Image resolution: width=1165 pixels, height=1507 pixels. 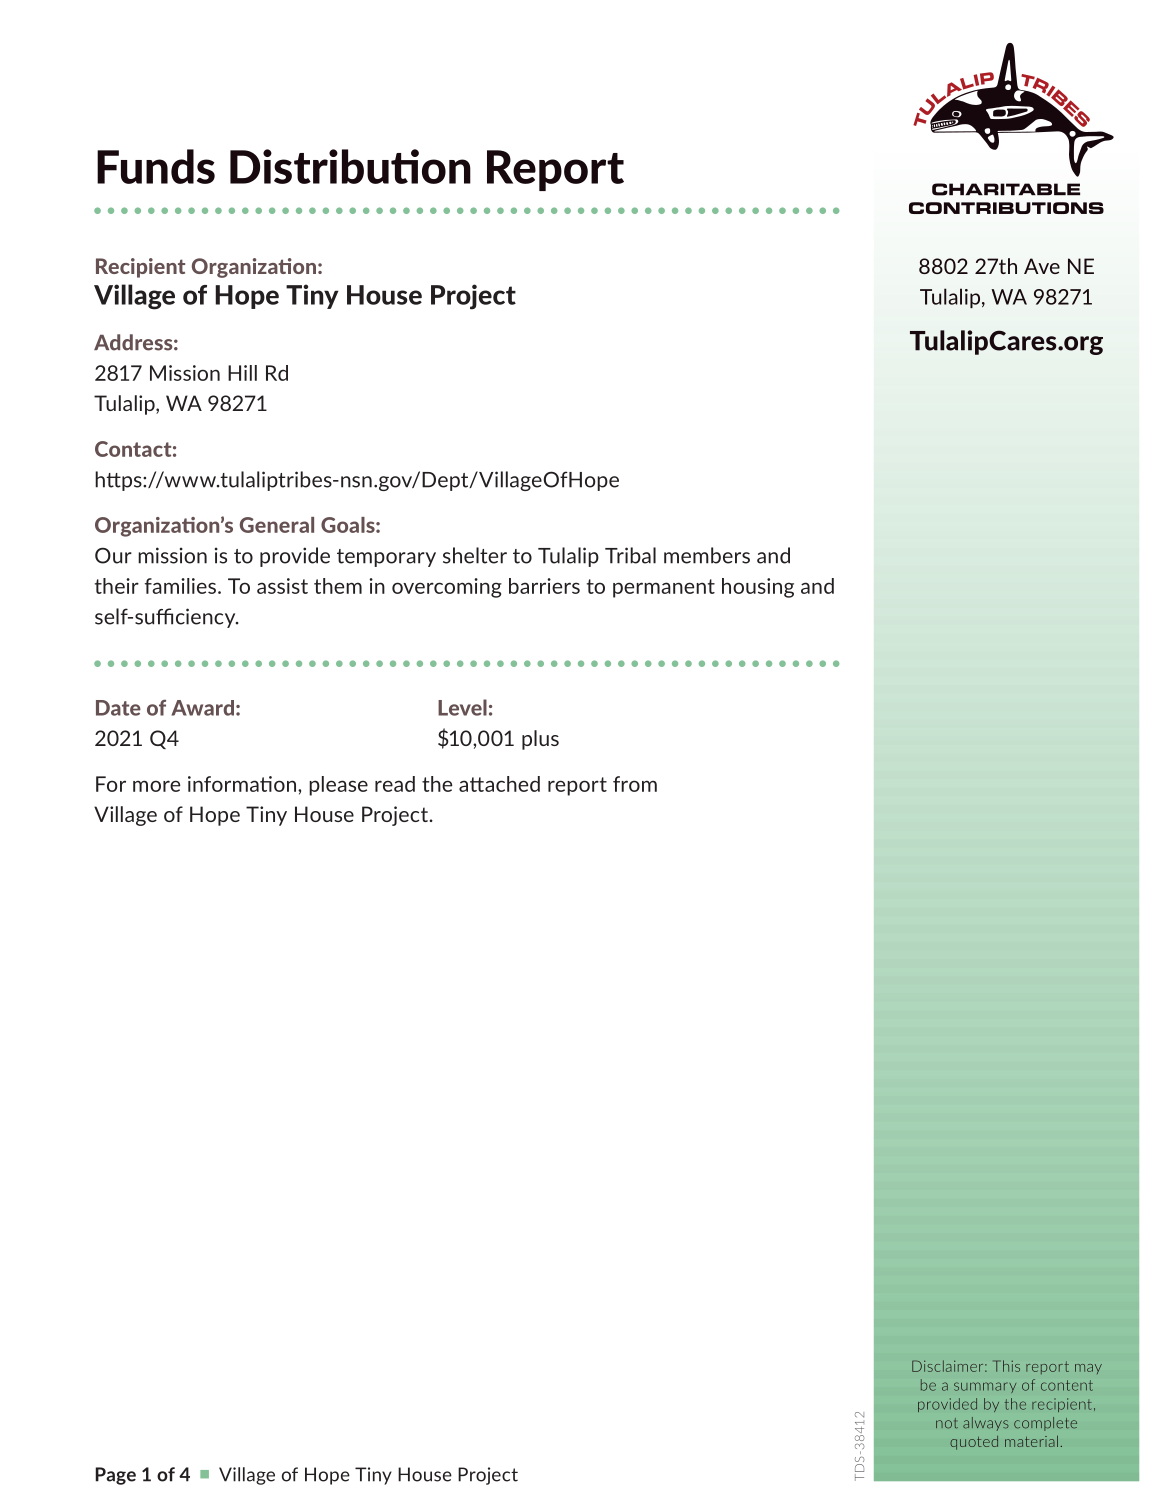 I want to click on Tribal, so click(x=630, y=555).
